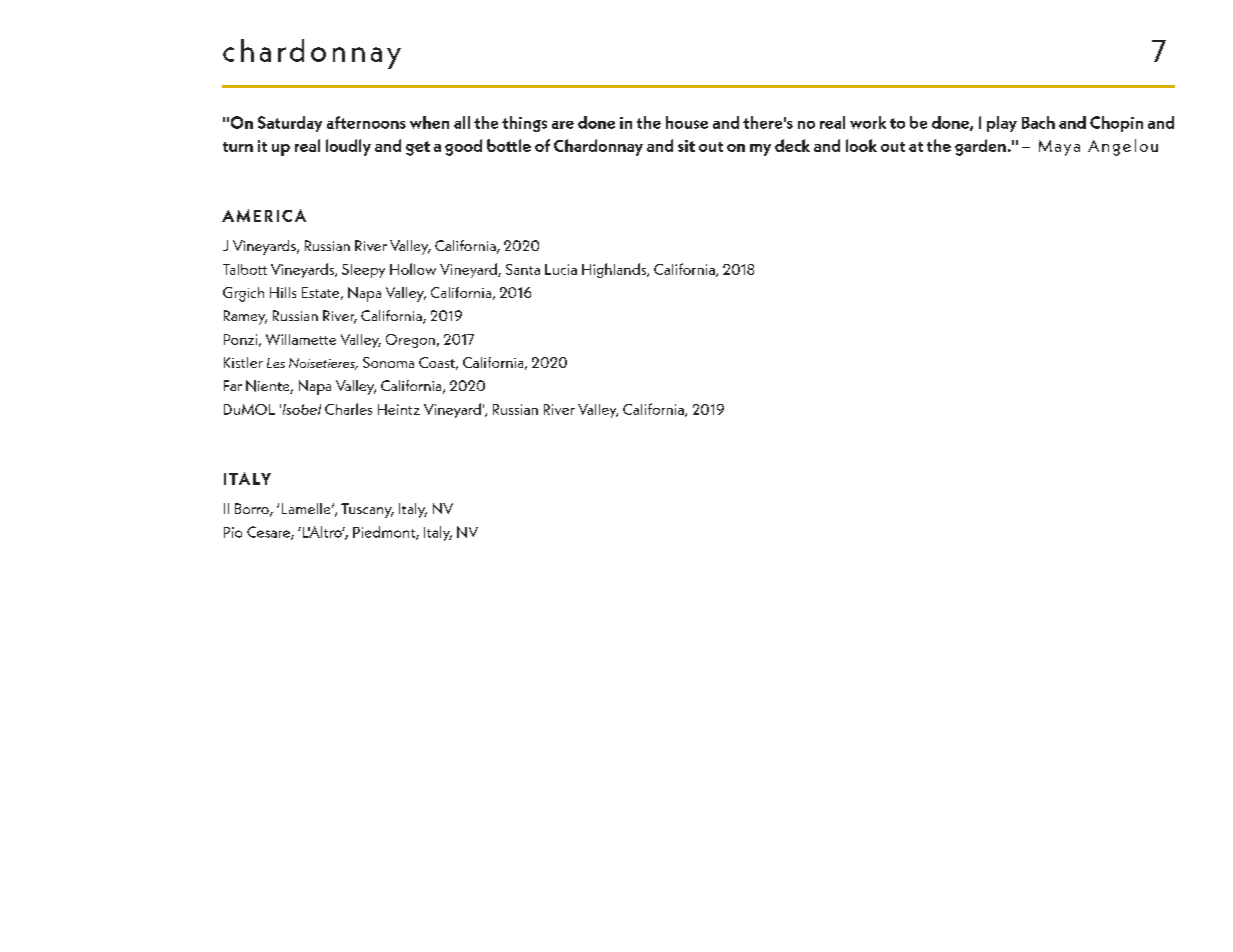 Image resolution: width=1233 pixels, height=952 pixels. I want to click on play, so click(1002, 124).
